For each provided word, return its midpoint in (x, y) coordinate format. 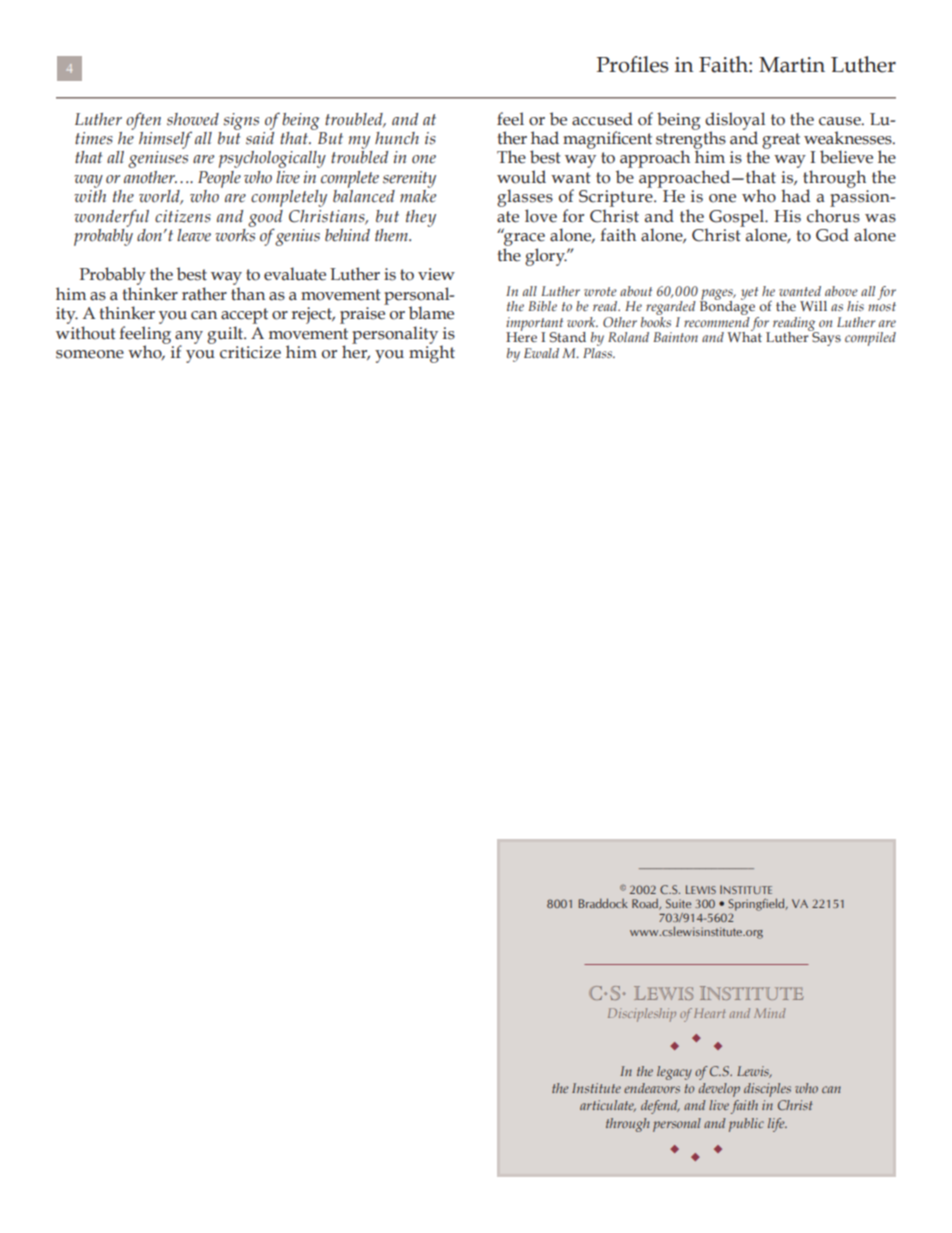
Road (646, 904)
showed (193, 119)
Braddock (603, 903)
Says (825, 338)
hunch (397, 138)
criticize (250, 352)
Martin (792, 65)
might (432, 353)
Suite (678, 903)
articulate (608, 1106)
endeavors (652, 1088)
